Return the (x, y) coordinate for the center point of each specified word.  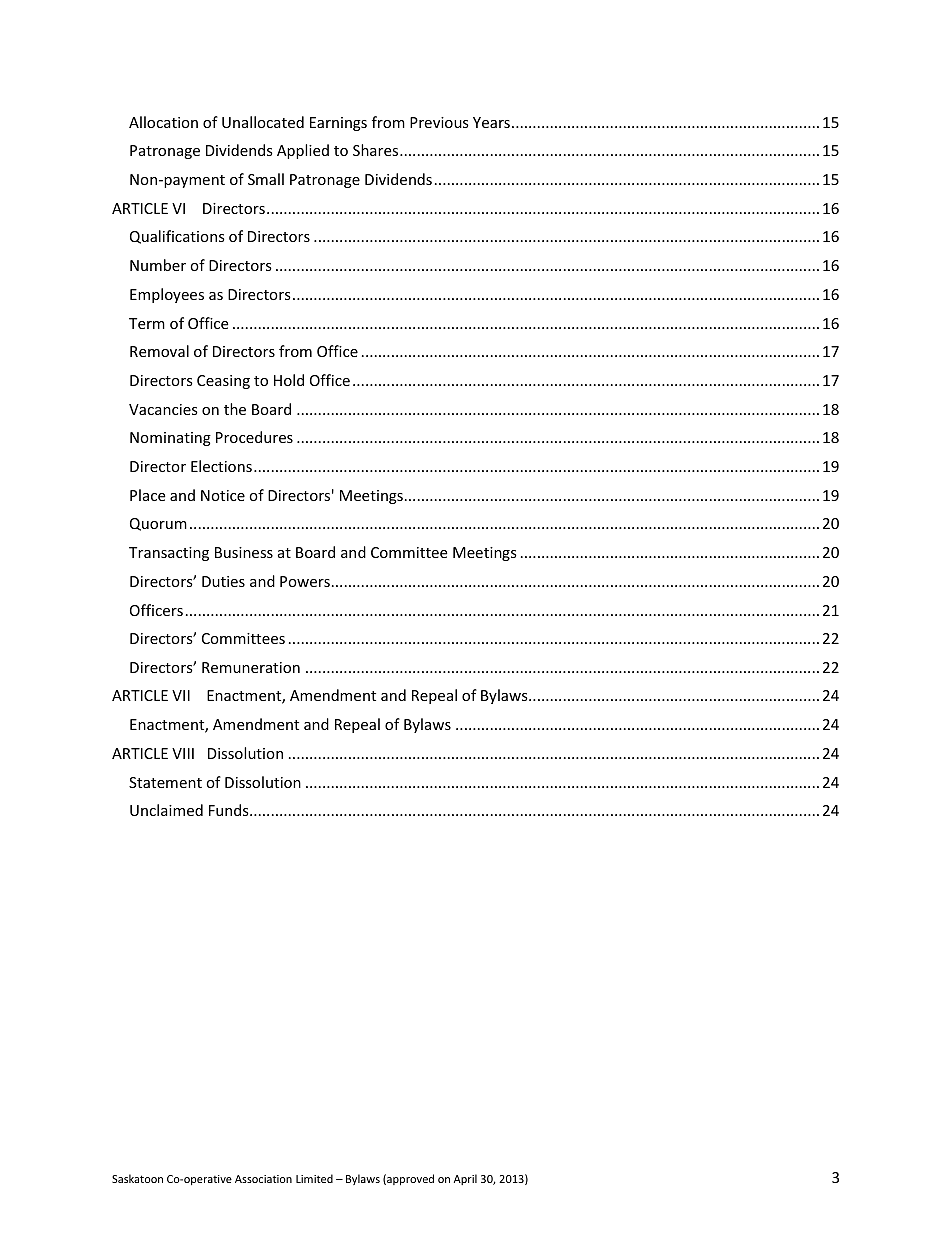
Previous (439, 122)
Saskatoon (137, 1178)
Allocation (163, 122)
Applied (303, 151)
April (465, 1179)
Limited (314, 1178)
